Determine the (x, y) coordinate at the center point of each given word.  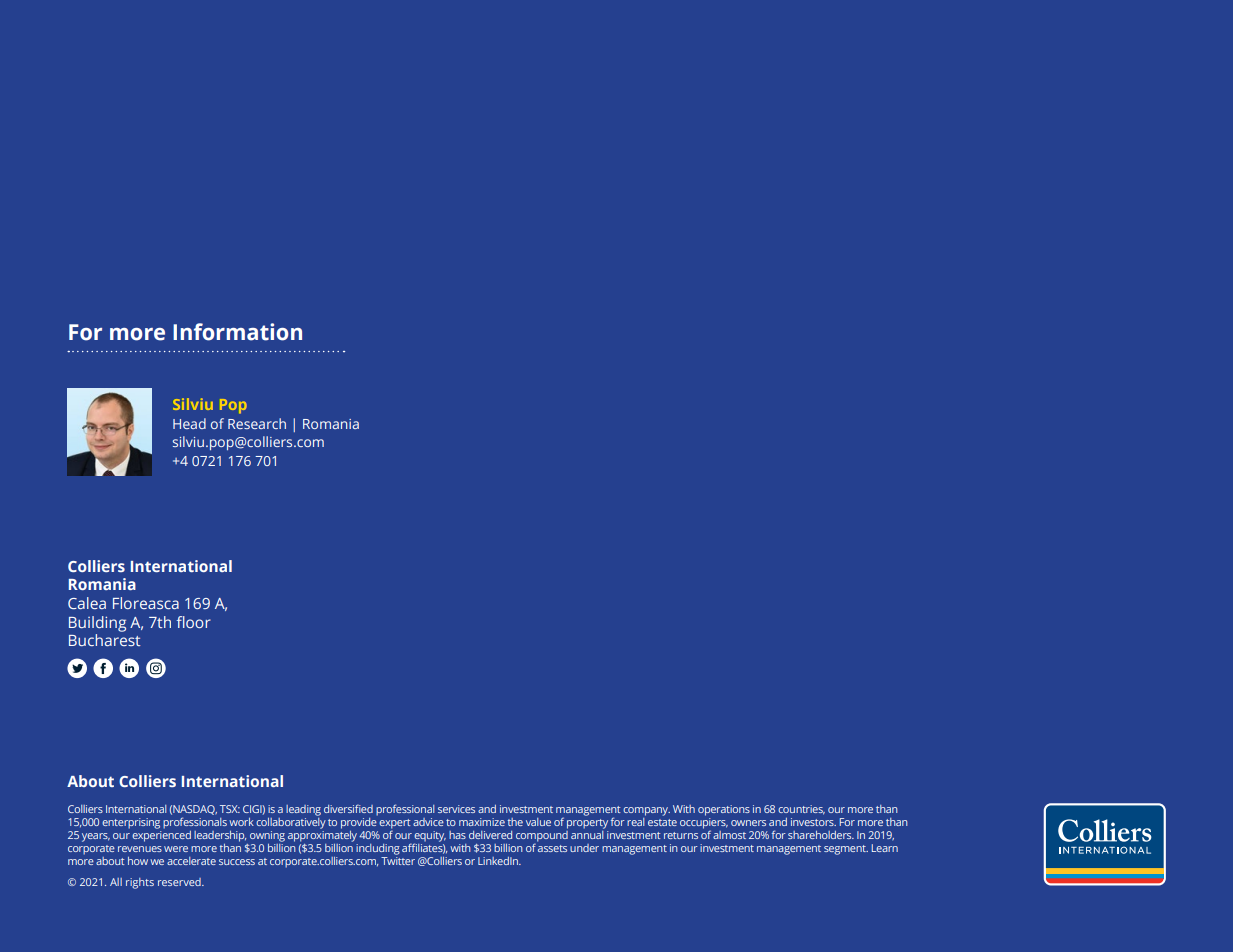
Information (237, 332)
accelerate (191, 861)
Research (257, 423)
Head (189, 423)
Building (97, 624)
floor (193, 622)
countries (801, 810)
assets (552, 848)
